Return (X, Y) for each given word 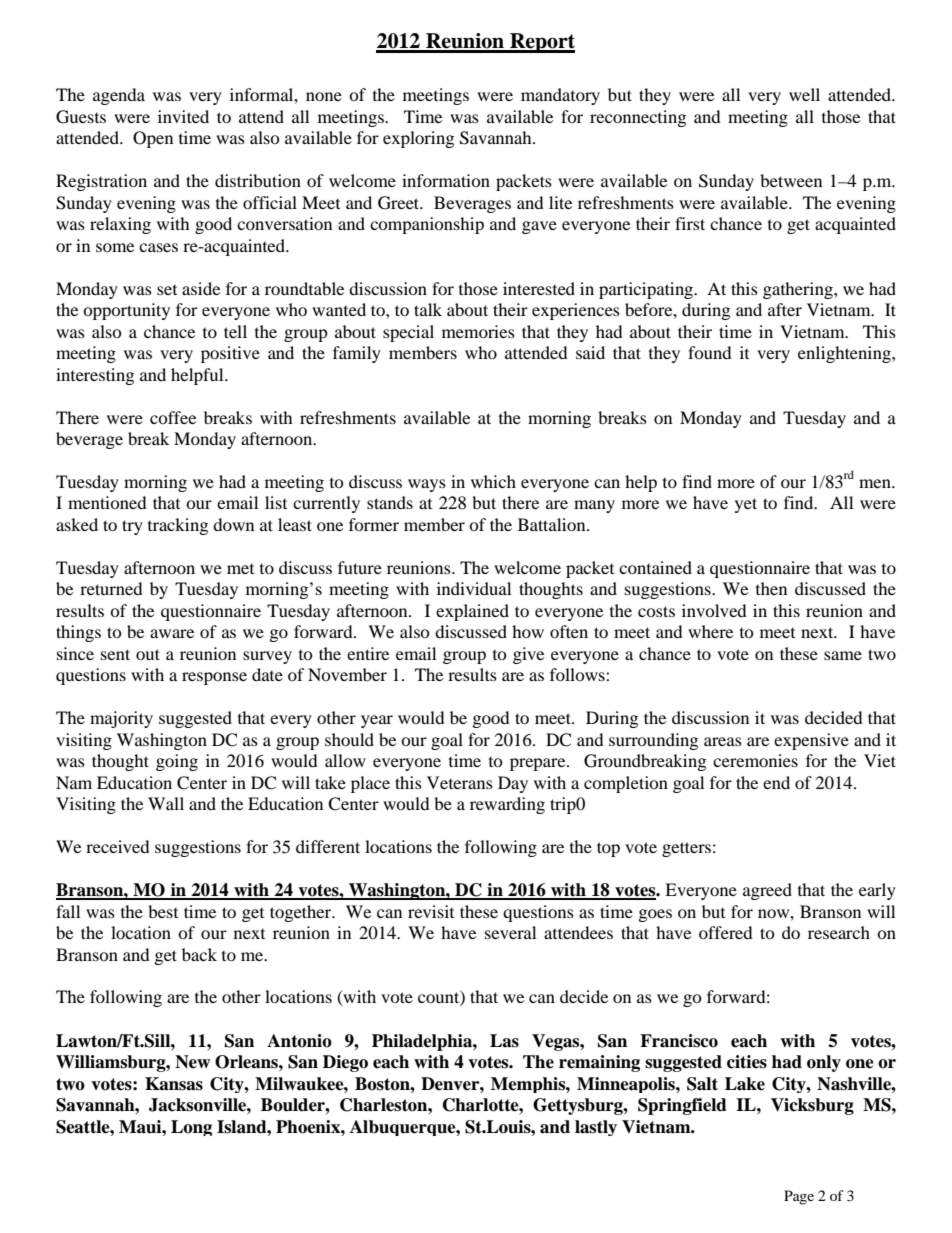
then (771, 588)
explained (472, 612)
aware (172, 633)
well (804, 94)
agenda (119, 96)
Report (541, 43)
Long (191, 1128)
